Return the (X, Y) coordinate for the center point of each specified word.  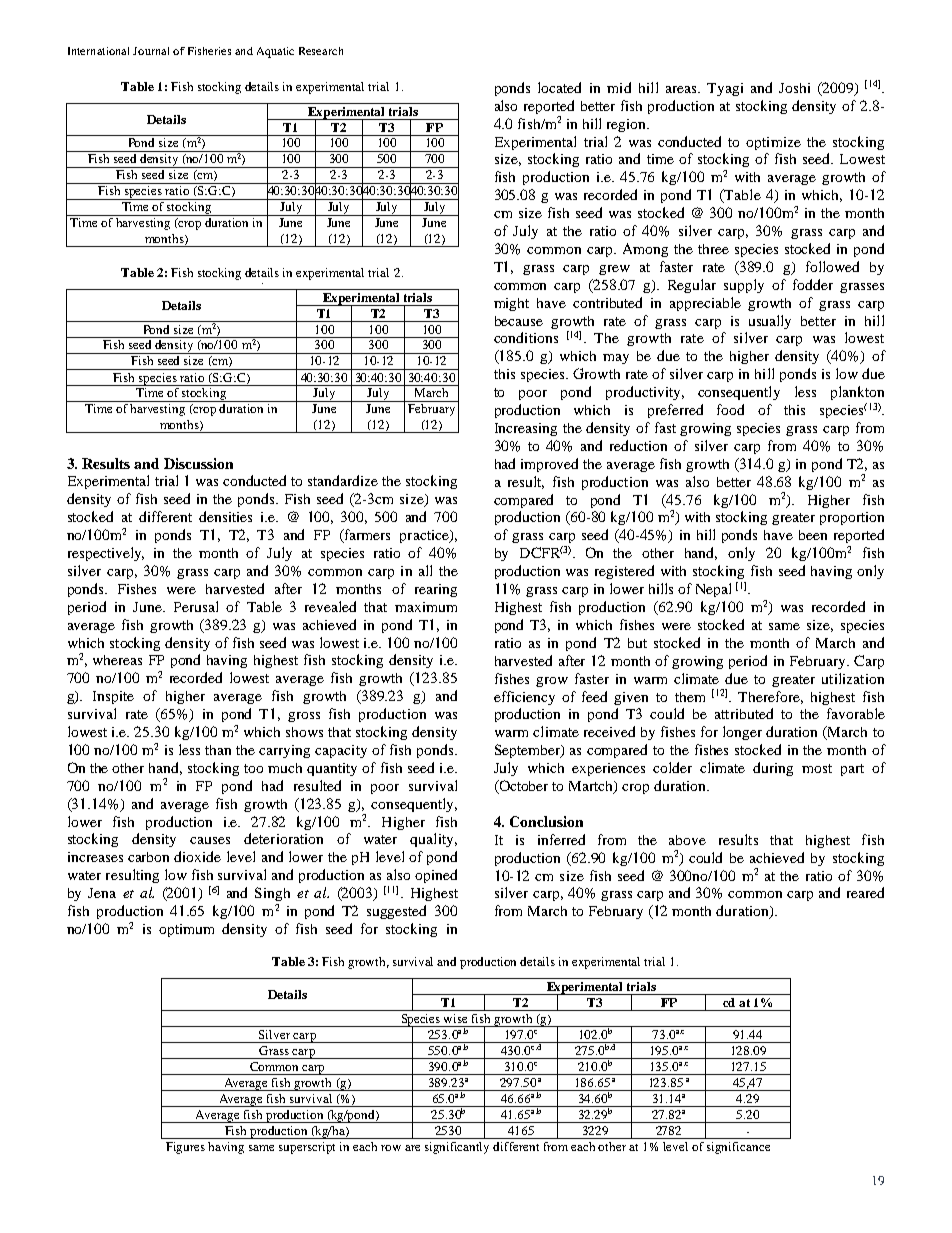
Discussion (198, 463)
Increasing (526, 429)
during (773, 769)
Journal (151, 51)
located (559, 87)
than (218, 750)
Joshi (794, 88)
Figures (185, 1148)
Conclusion (546, 821)
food (730, 409)
